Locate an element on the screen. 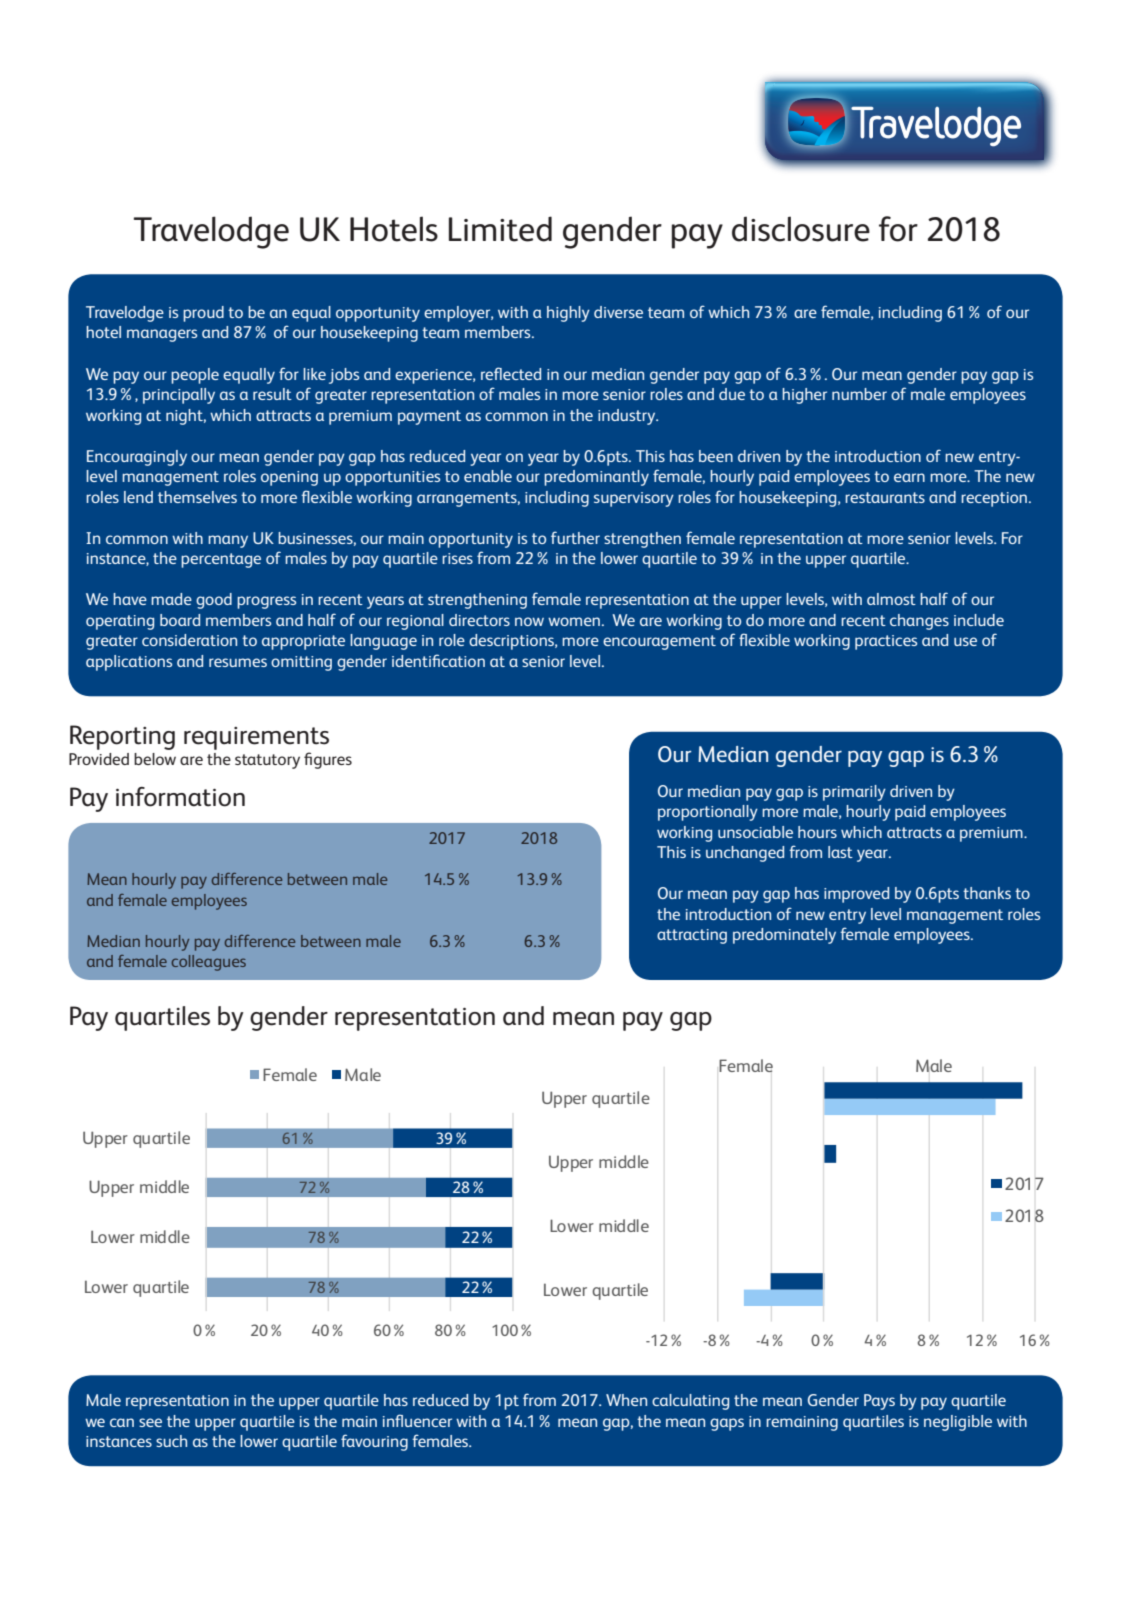 The width and height of the screenshot is (1131, 1600). proportionally is located at coordinates (708, 813).
